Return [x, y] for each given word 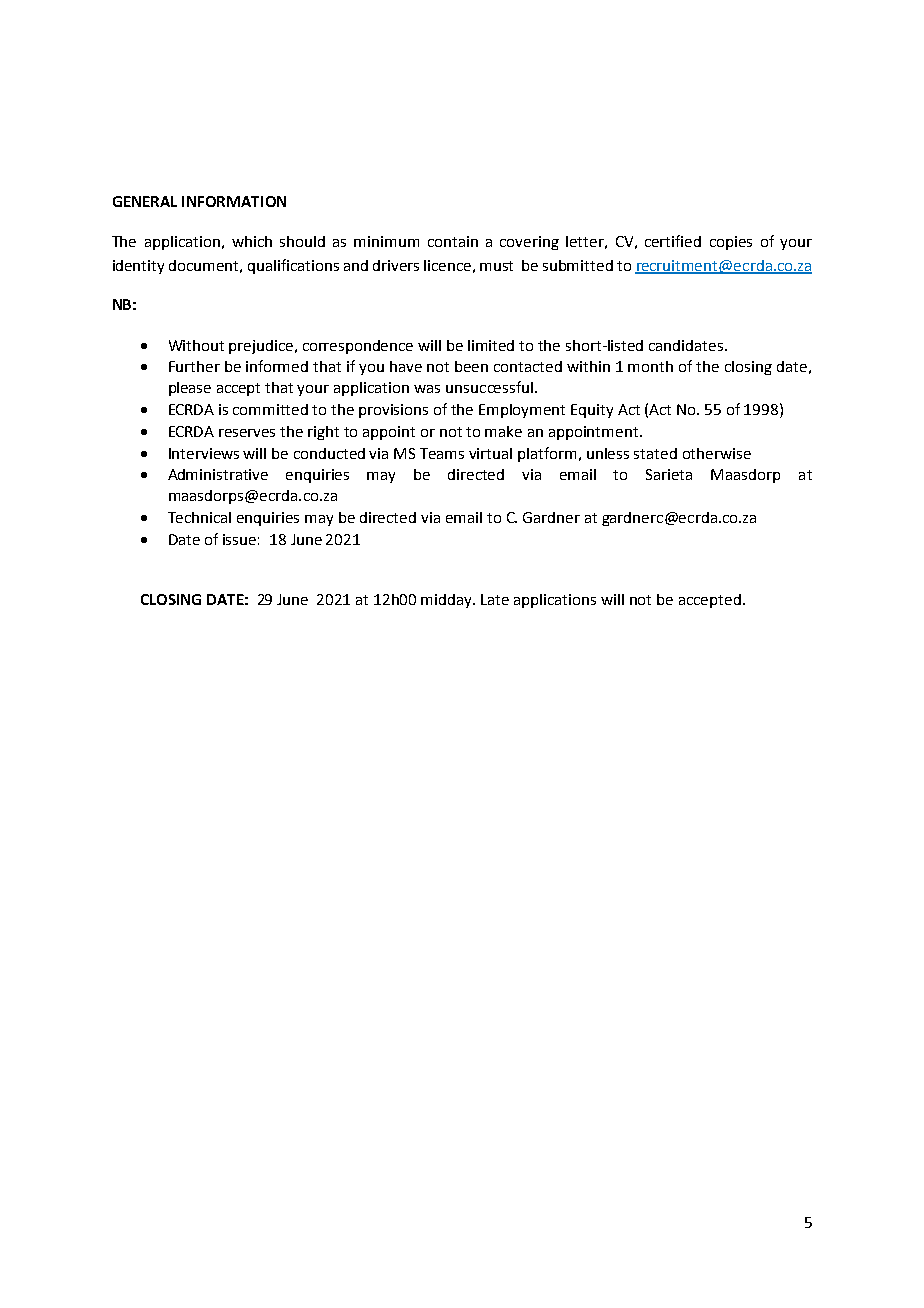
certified [673, 241]
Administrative [218, 474]
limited [491, 345]
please [190, 389]
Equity [592, 411]
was [427, 389]
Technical [199, 517]
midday [448, 601]
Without [196, 345]
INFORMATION [234, 201]
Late [495, 599]
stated [655, 453]
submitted [578, 265]
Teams [442, 453]
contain [453, 241]
